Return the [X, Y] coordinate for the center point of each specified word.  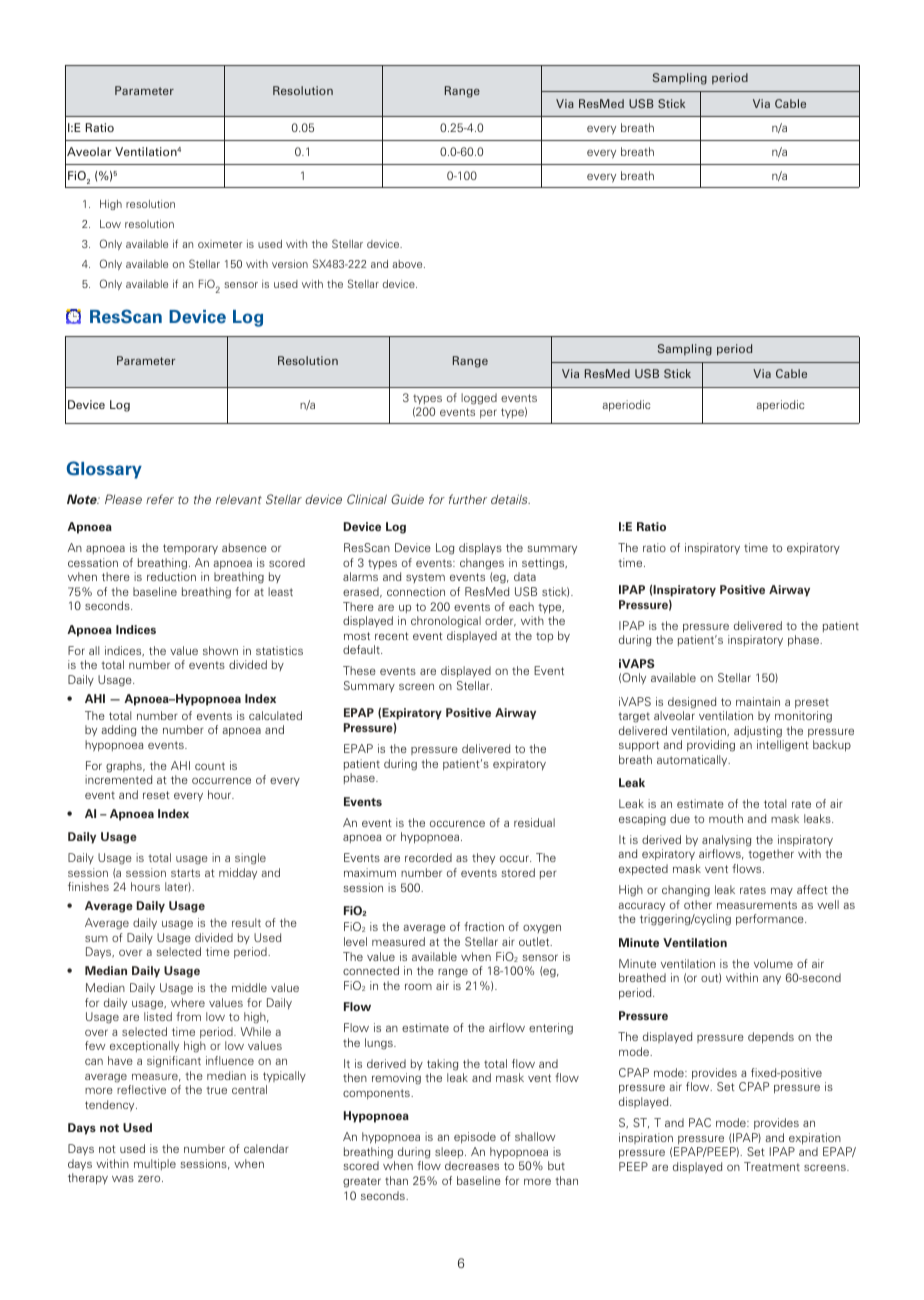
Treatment [772, 1166]
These [359, 670]
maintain [758, 701]
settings [544, 564]
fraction [484, 926]
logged [479, 399]
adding [118, 731]
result [246, 922]
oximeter [220, 244]
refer [160, 499]
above [408, 264]
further [468, 499]
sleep [450, 1152]
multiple [155, 1164]
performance [771, 920]
